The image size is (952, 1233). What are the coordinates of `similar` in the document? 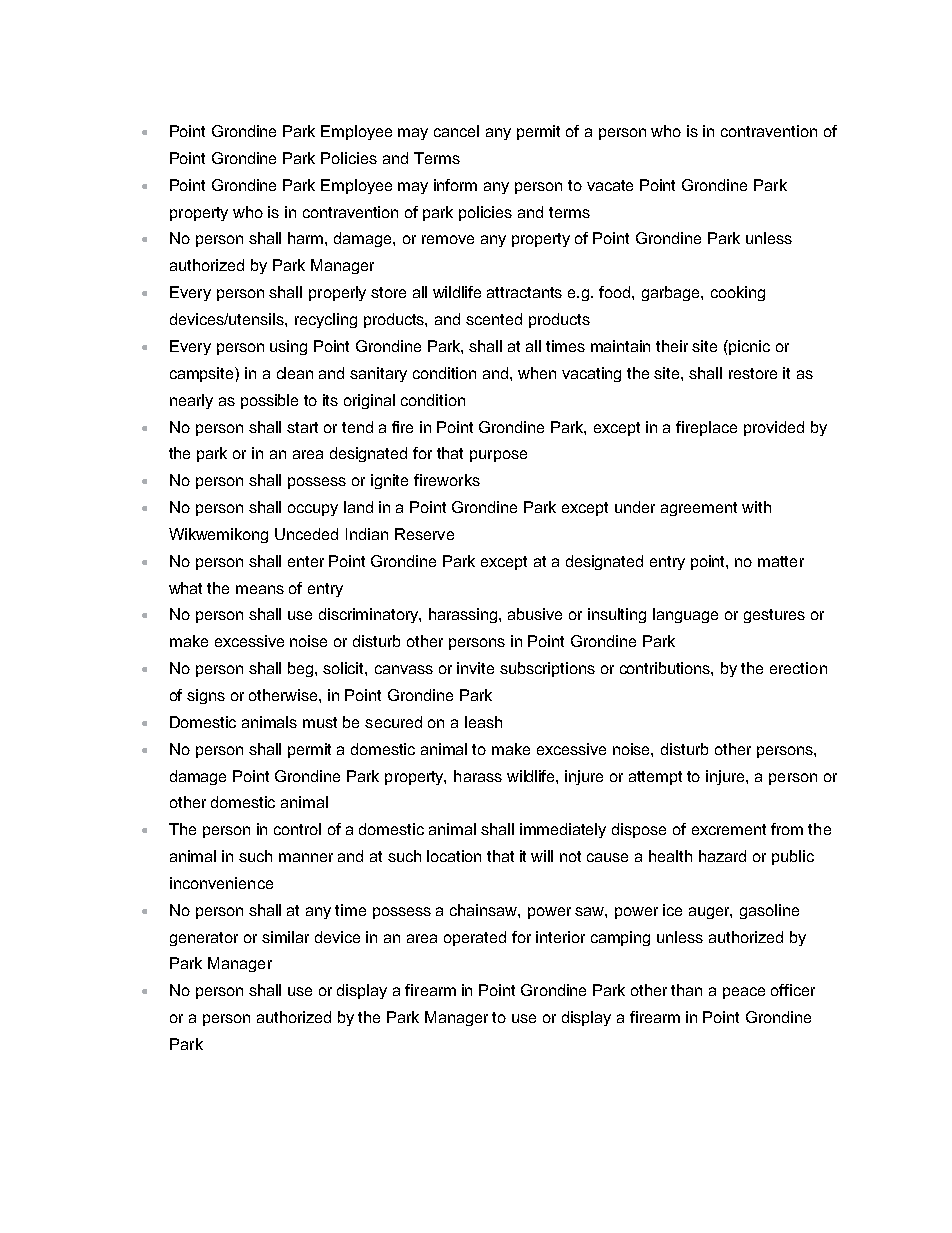 It's located at (285, 937).
